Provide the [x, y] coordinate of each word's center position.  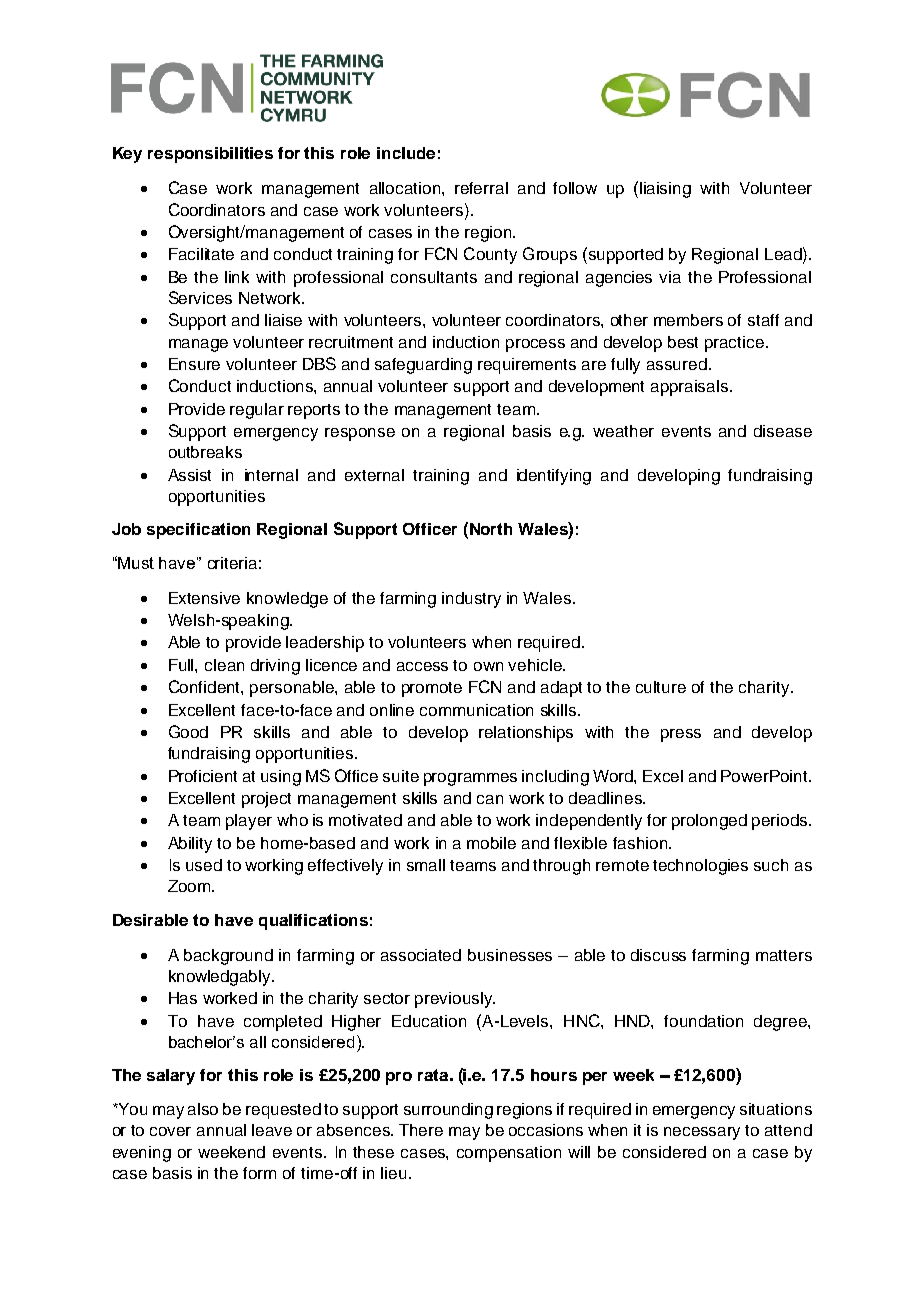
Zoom [190, 886]
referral [481, 188]
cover [170, 1131]
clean [224, 665]
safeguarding [423, 366]
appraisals [691, 388]
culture [661, 687]
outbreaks [205, 452]
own [488, 666]
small [426, 865]
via [670, 277]
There [421, 1130]
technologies [700, 867]
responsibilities [210, 155]
